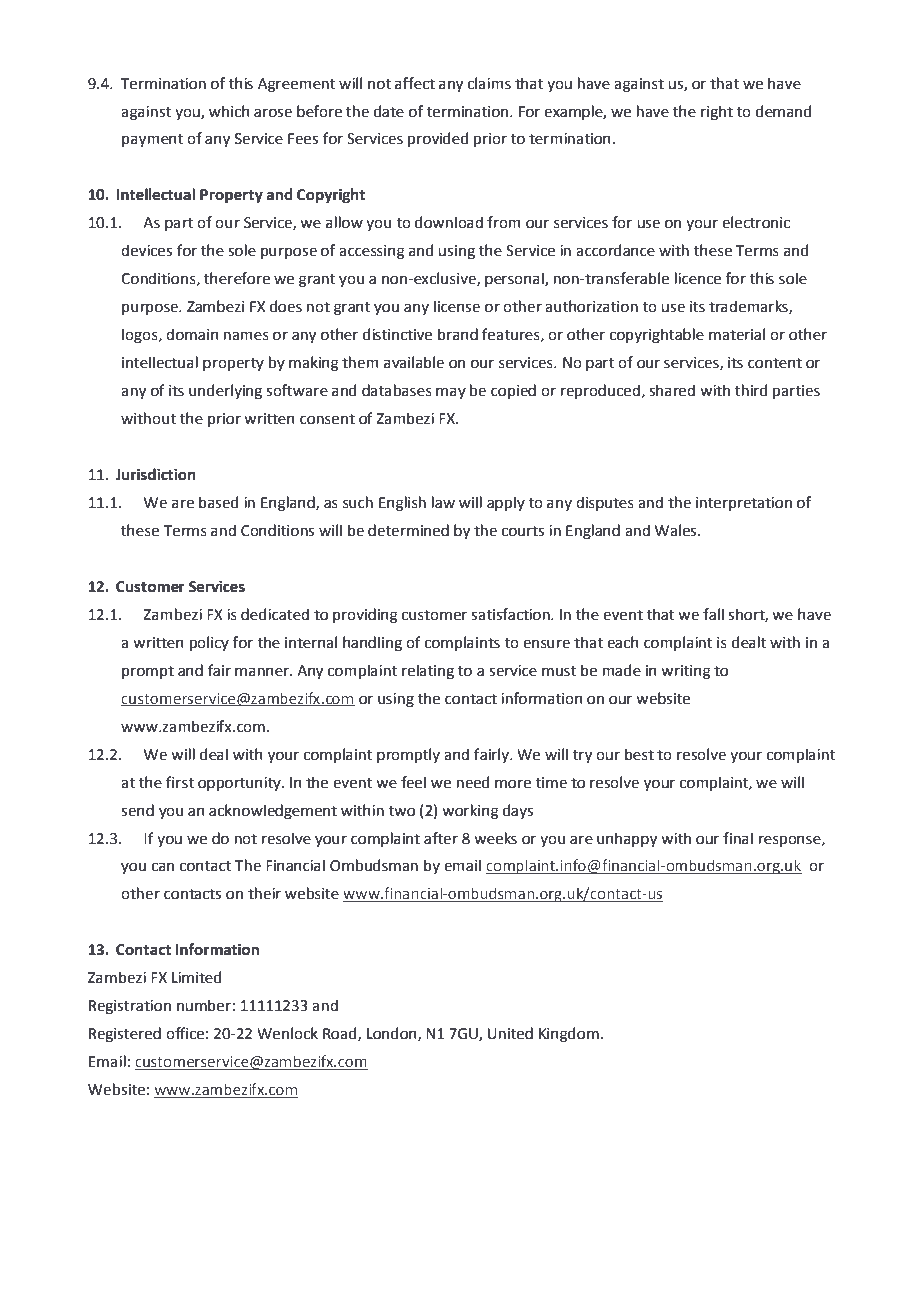  Describe the element at coordinates (408, 530) in the screenshot. I see `determined` at that location.
